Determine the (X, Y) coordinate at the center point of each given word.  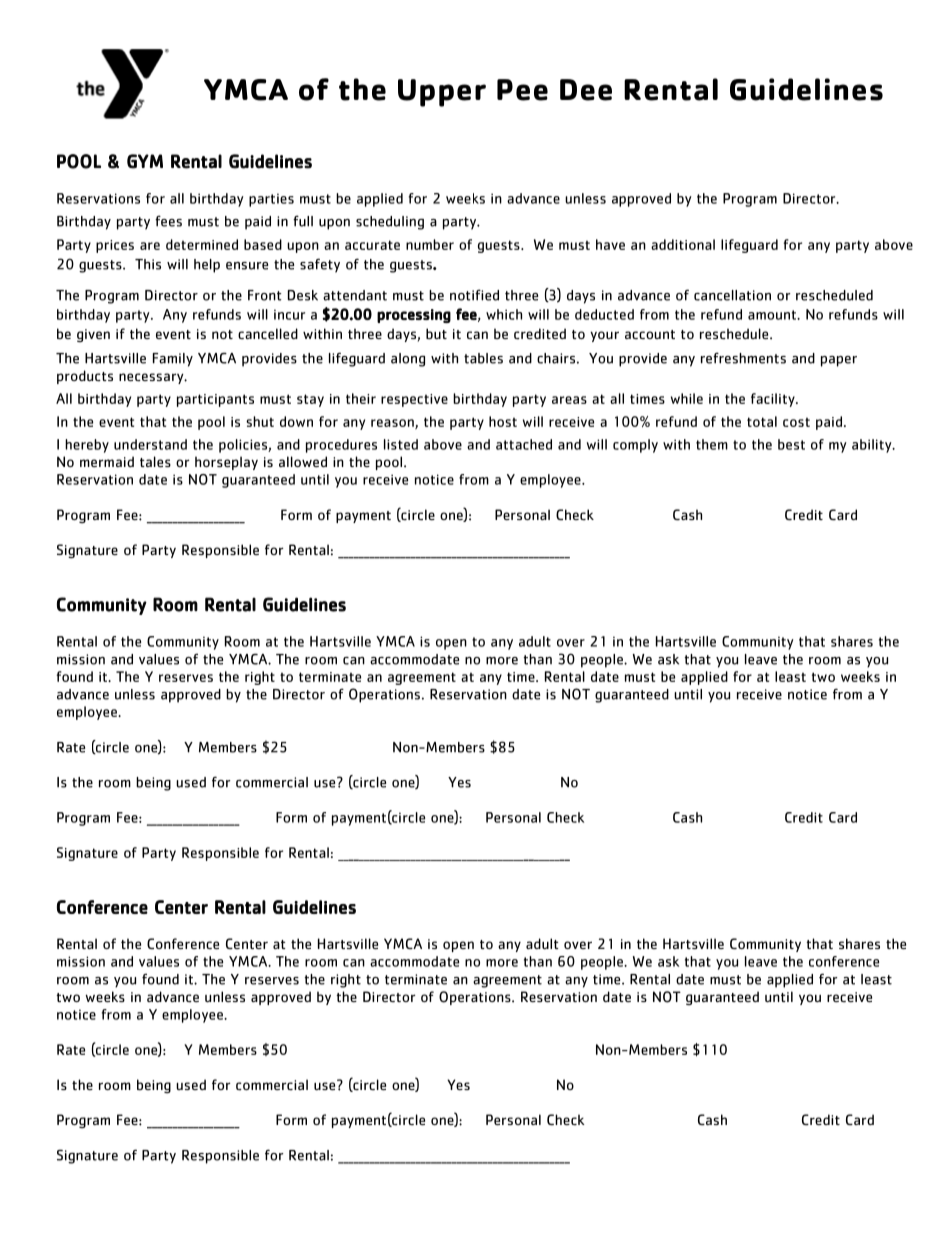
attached (524, 444)
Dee (586, 90)
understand (150, 444)
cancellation (732, 295)
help (207, 266)
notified (474, 295)
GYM (145, 161)
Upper (442, 93)
